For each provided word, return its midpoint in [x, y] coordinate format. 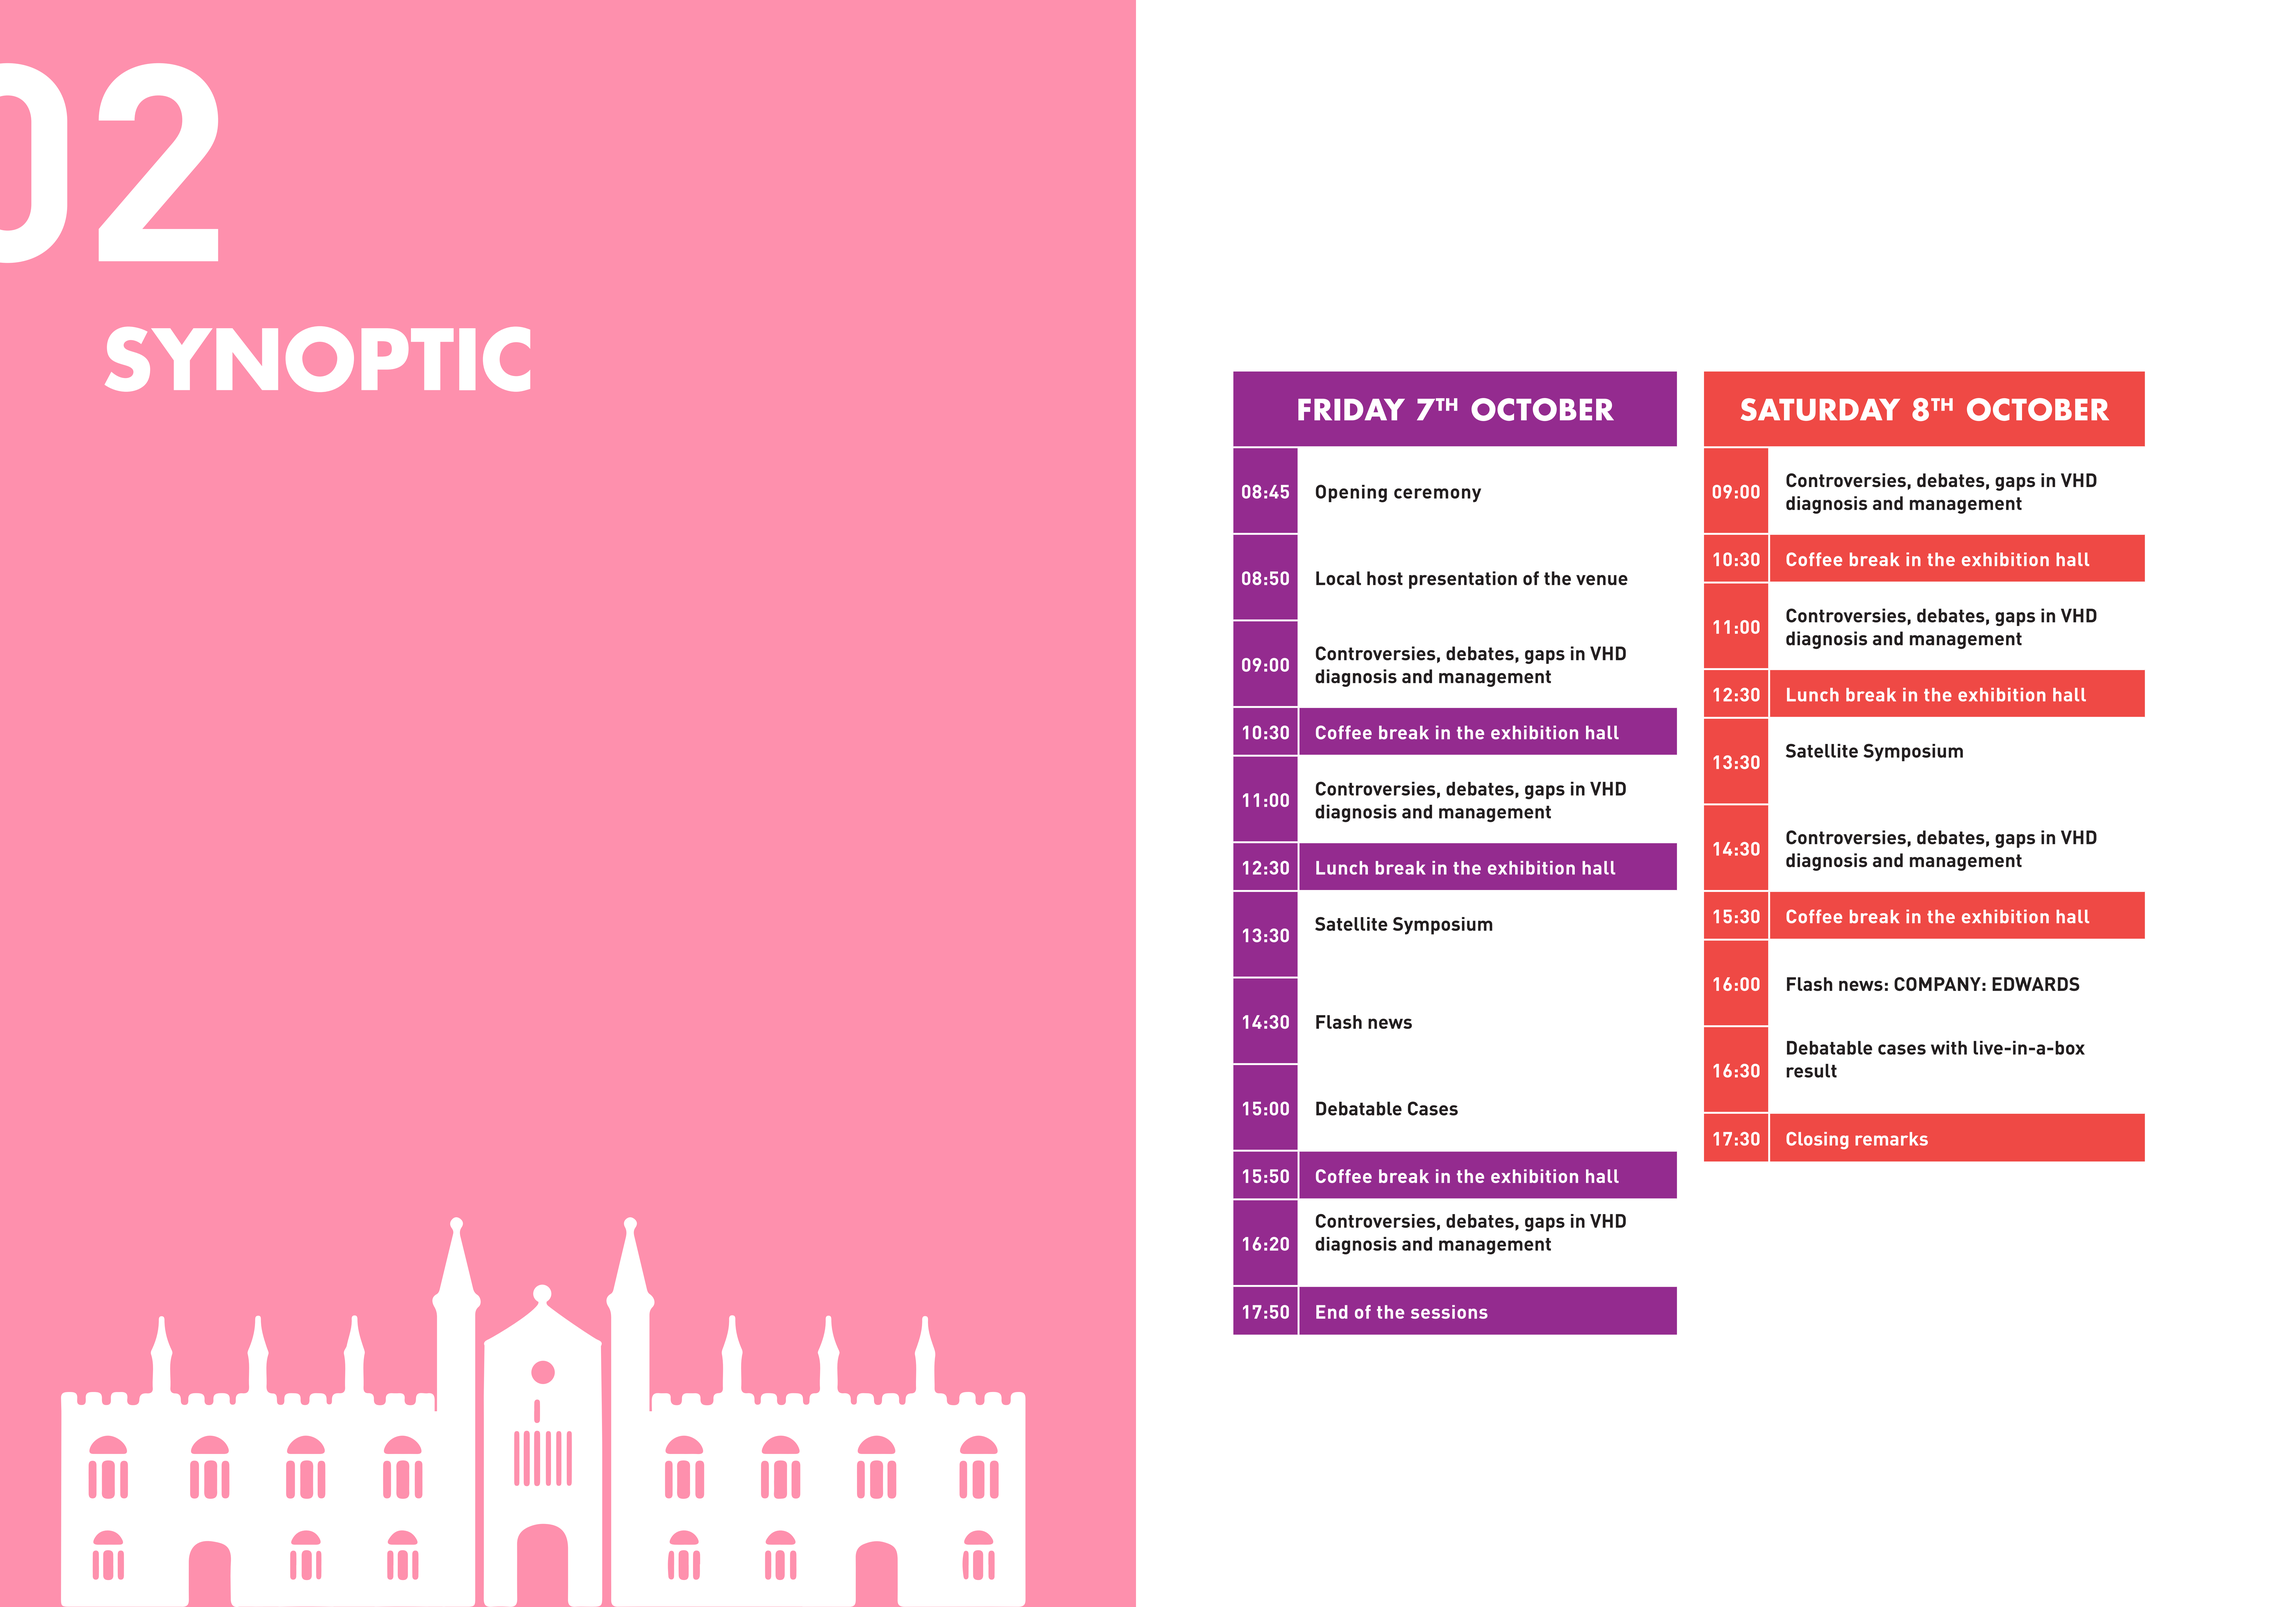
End [1332, 1312]
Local [1338, 578]
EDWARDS [2036, 984]
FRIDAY [1351, 410]
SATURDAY [1820, 409]
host [1385, 578]
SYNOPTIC [317, 359]
